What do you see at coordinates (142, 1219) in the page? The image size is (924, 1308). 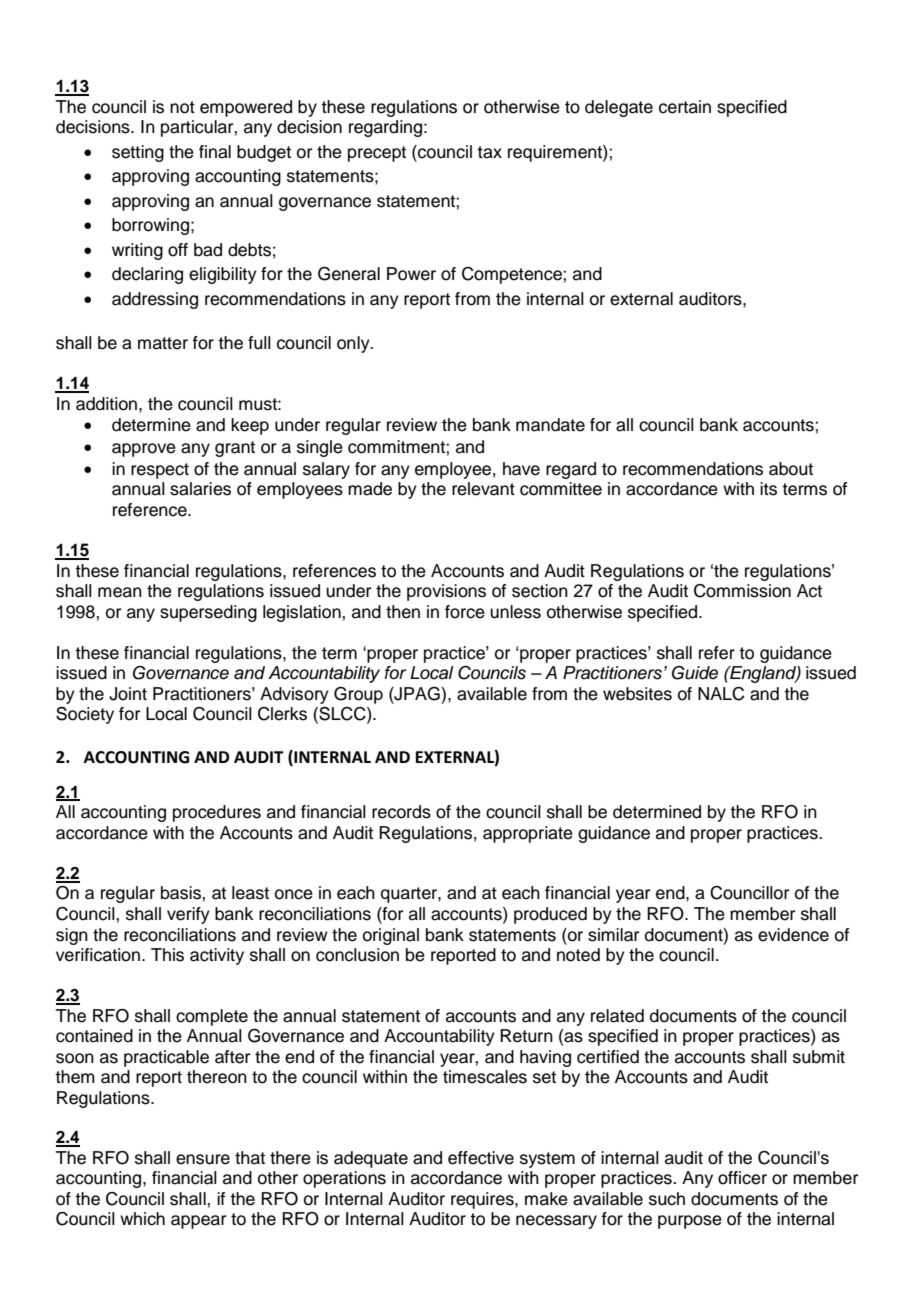 I see `which` at bounding box center [142, 1219].
